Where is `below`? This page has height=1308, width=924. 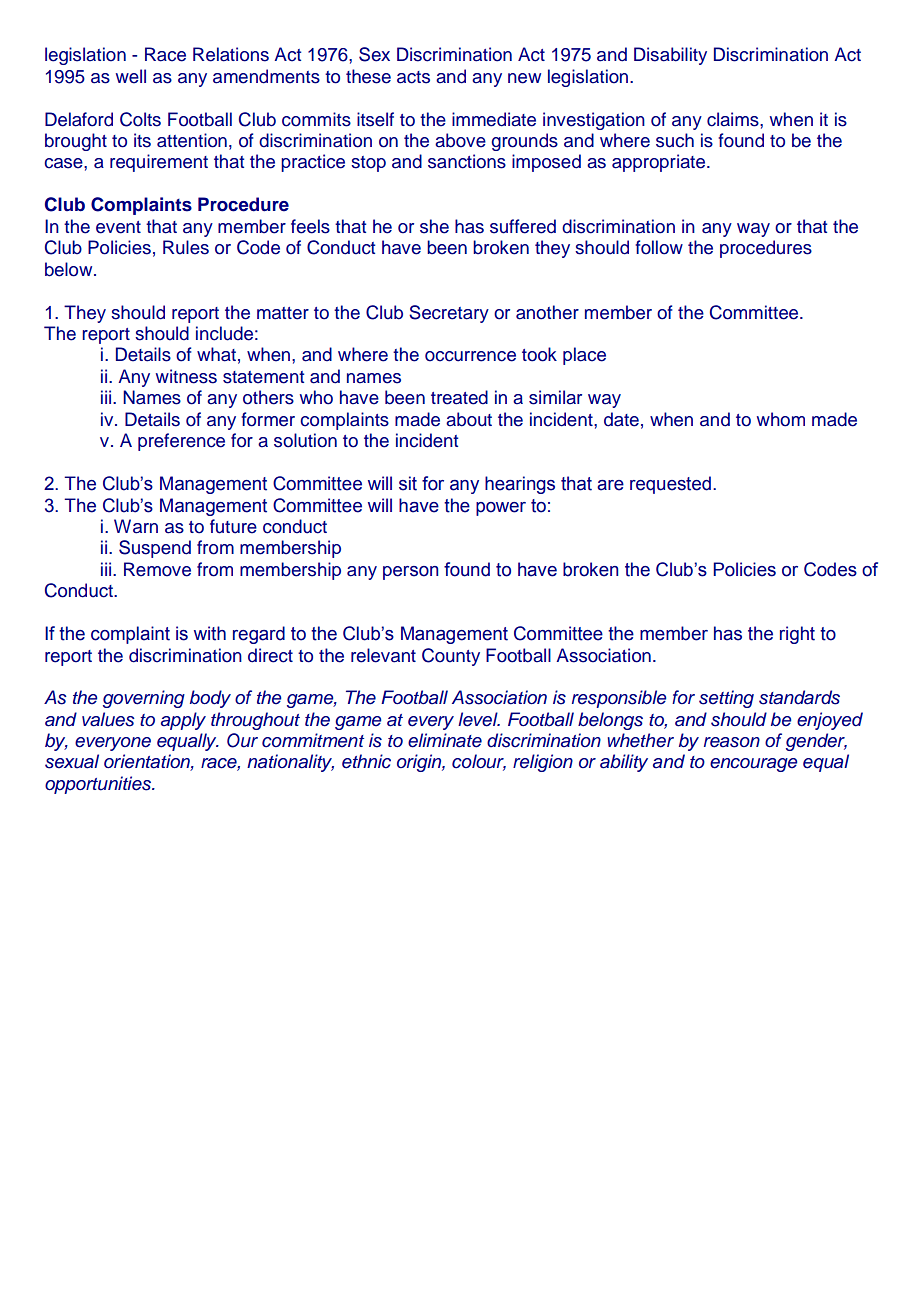
below is located at coordinates (70, 269).
